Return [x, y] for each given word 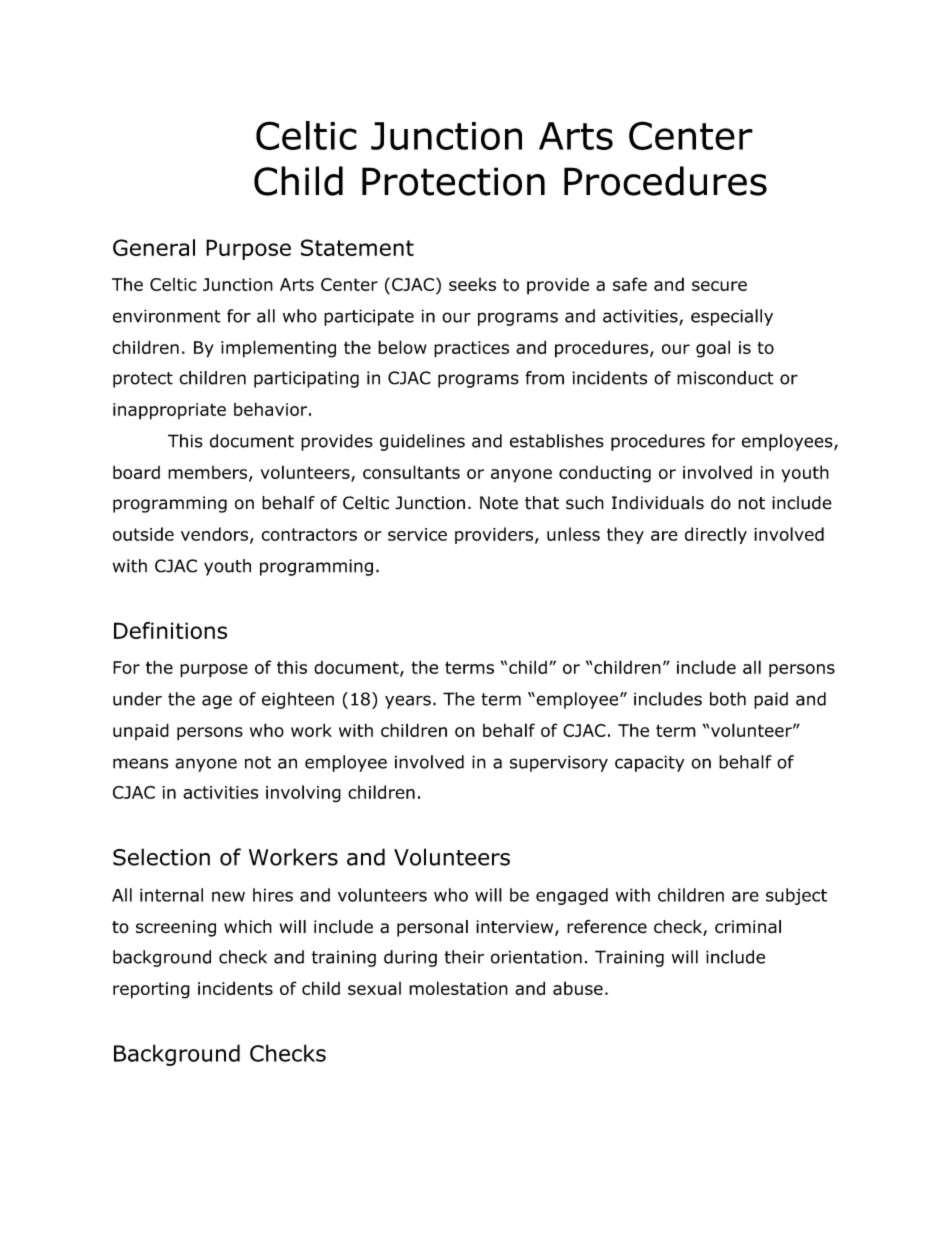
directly [716, 535]
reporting [151, 990]
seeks [472, 284]
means [140, 763]
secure [719, 286]
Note [499, 503]
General [154, 247]
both [728, 699]
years [408, 702]
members [209, 473]
